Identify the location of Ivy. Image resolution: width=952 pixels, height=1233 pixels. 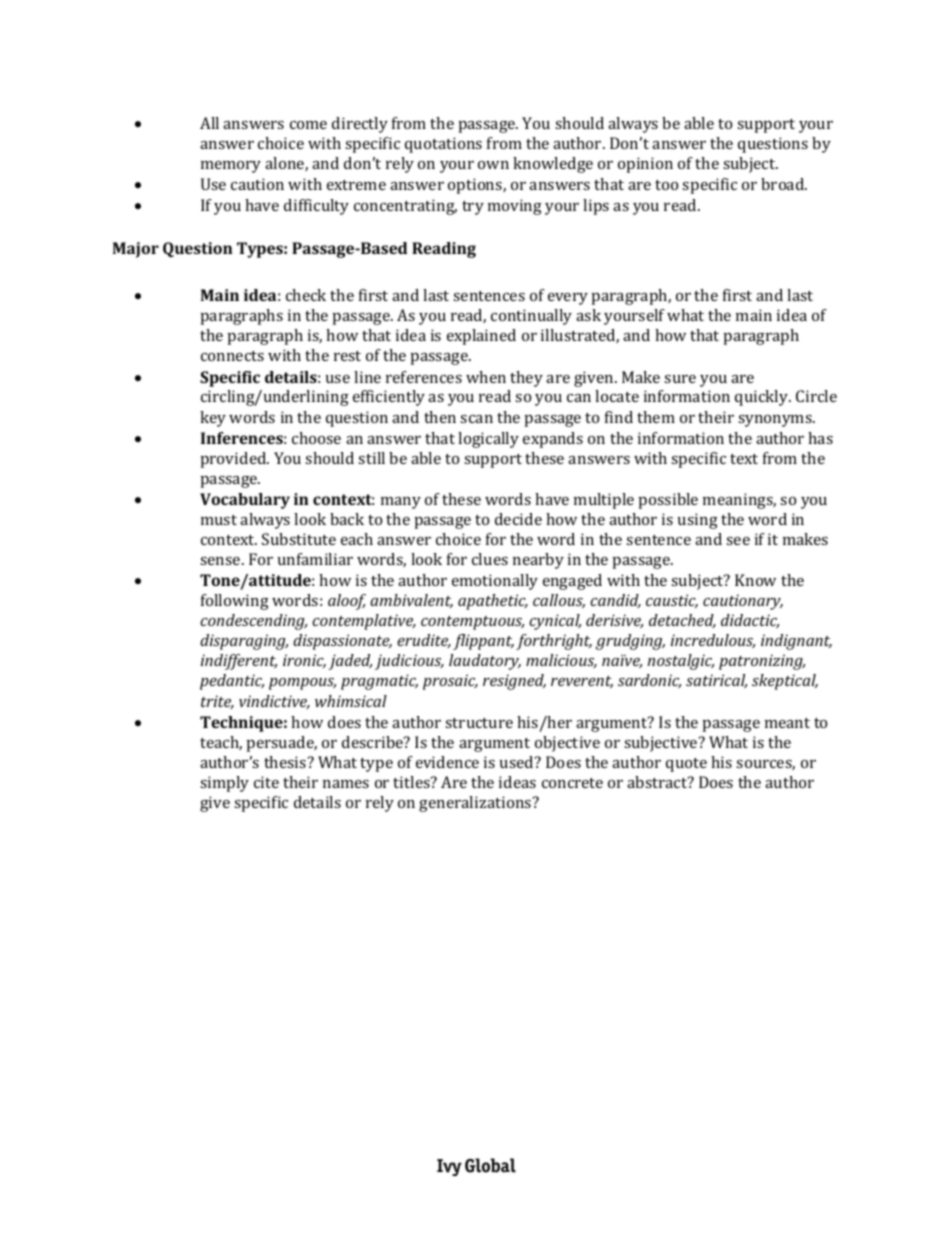
(449, 1167).
